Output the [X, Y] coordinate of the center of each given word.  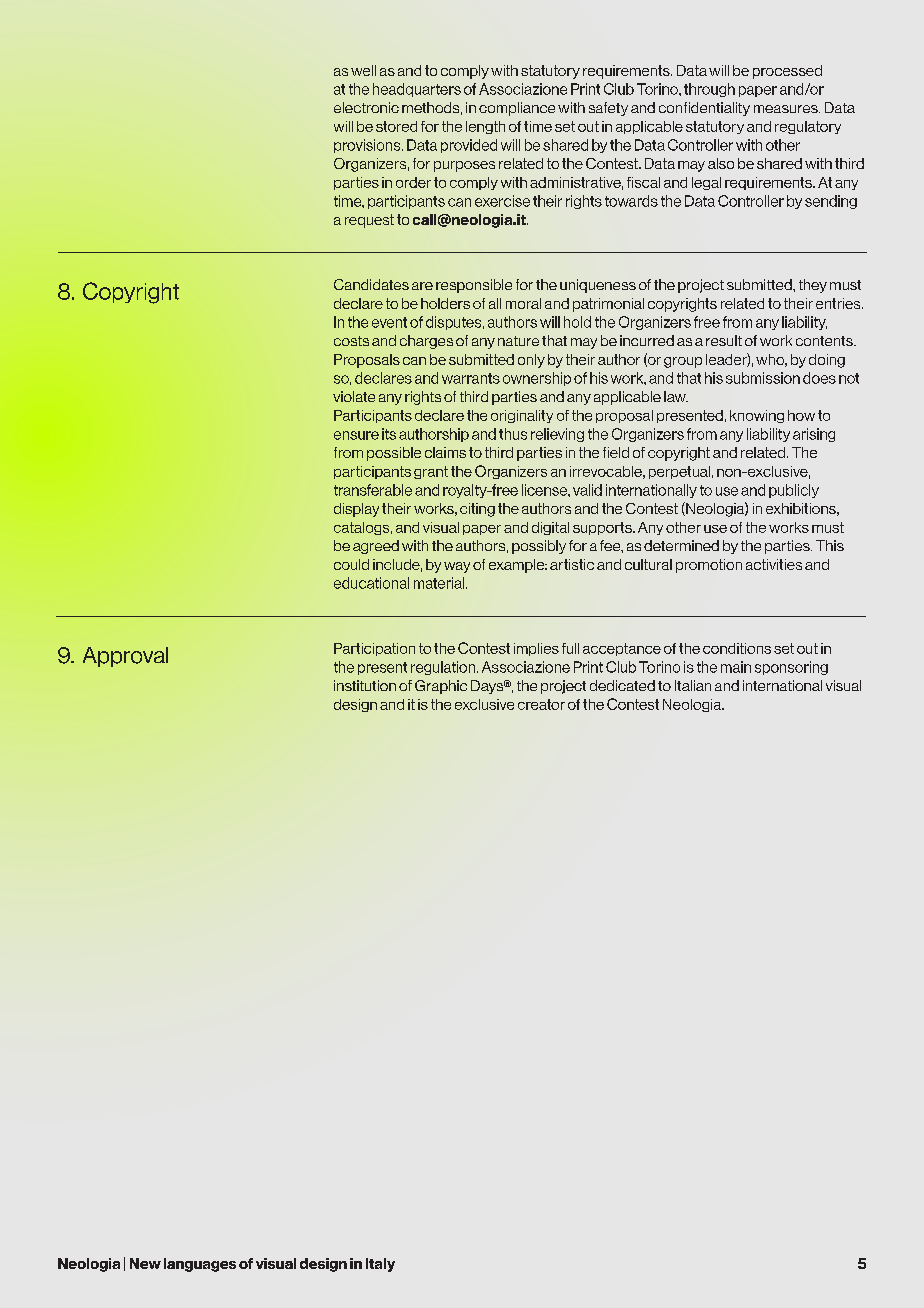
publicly [794, 491]
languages [200, 1265]
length [485, 127]
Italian [693, 685]
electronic [366, 107]
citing [477, 510]
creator [541, 704]
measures [787, 109]
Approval [125, 657]
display [356, 510]
